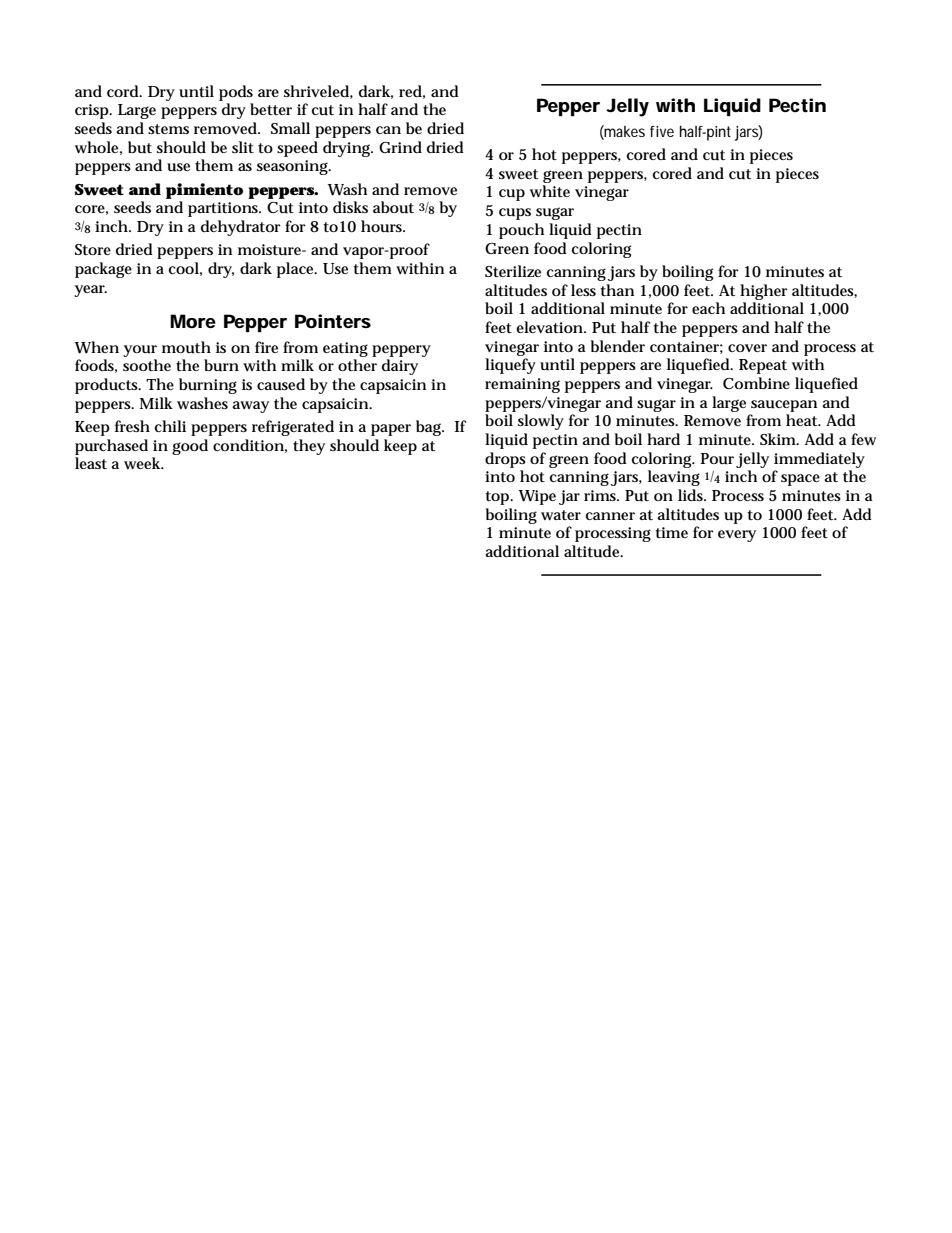  What do you see at coordinates (193, 321) in the image?
I see `More` at bounding box center [193, 321].
